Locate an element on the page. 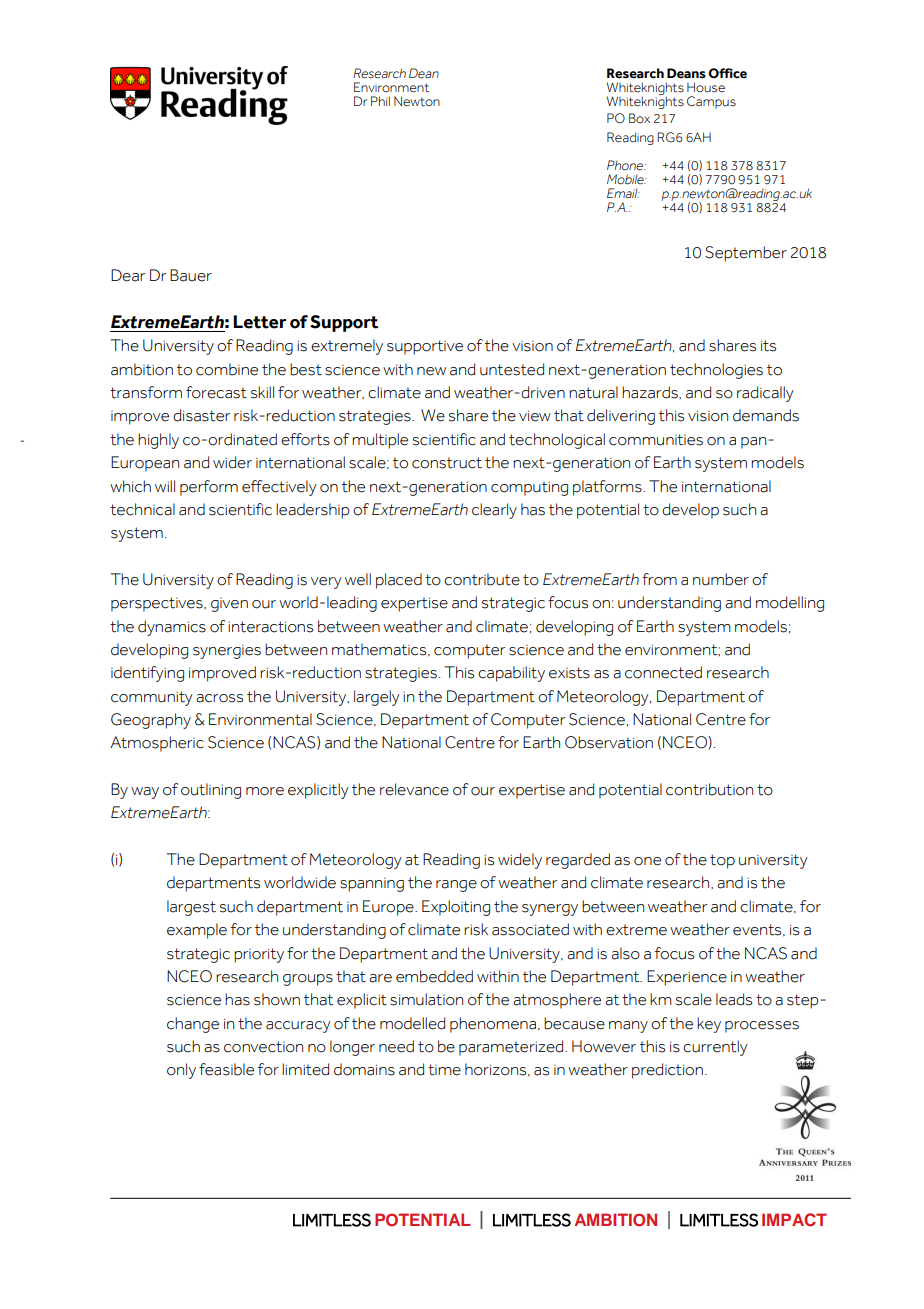  perform is located at coordinates (209, 488).
